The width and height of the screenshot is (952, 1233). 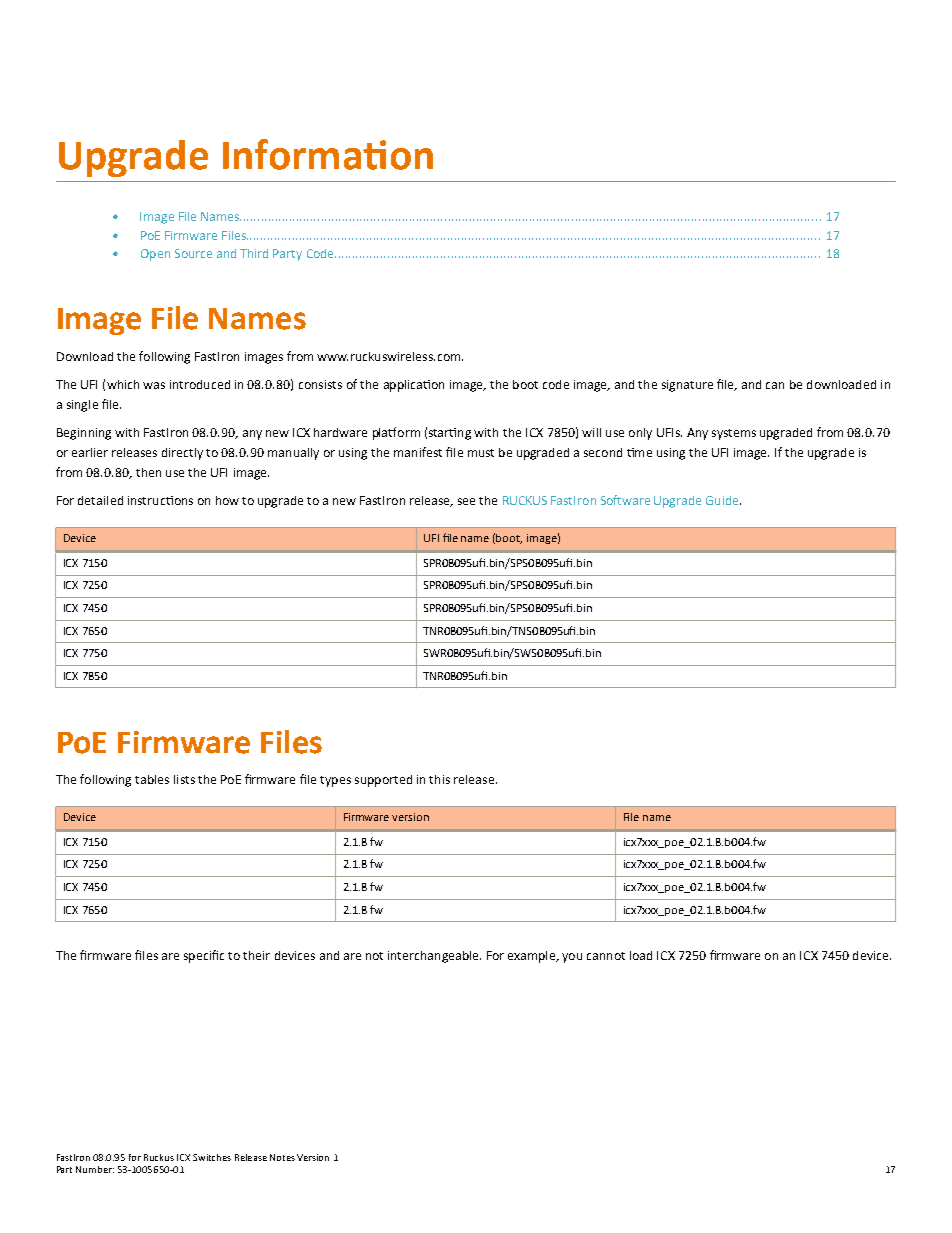 What do you see at coordinates (282, 1157) in the screenshot?
I see `Notes` at bounding box center [282, 1157].
